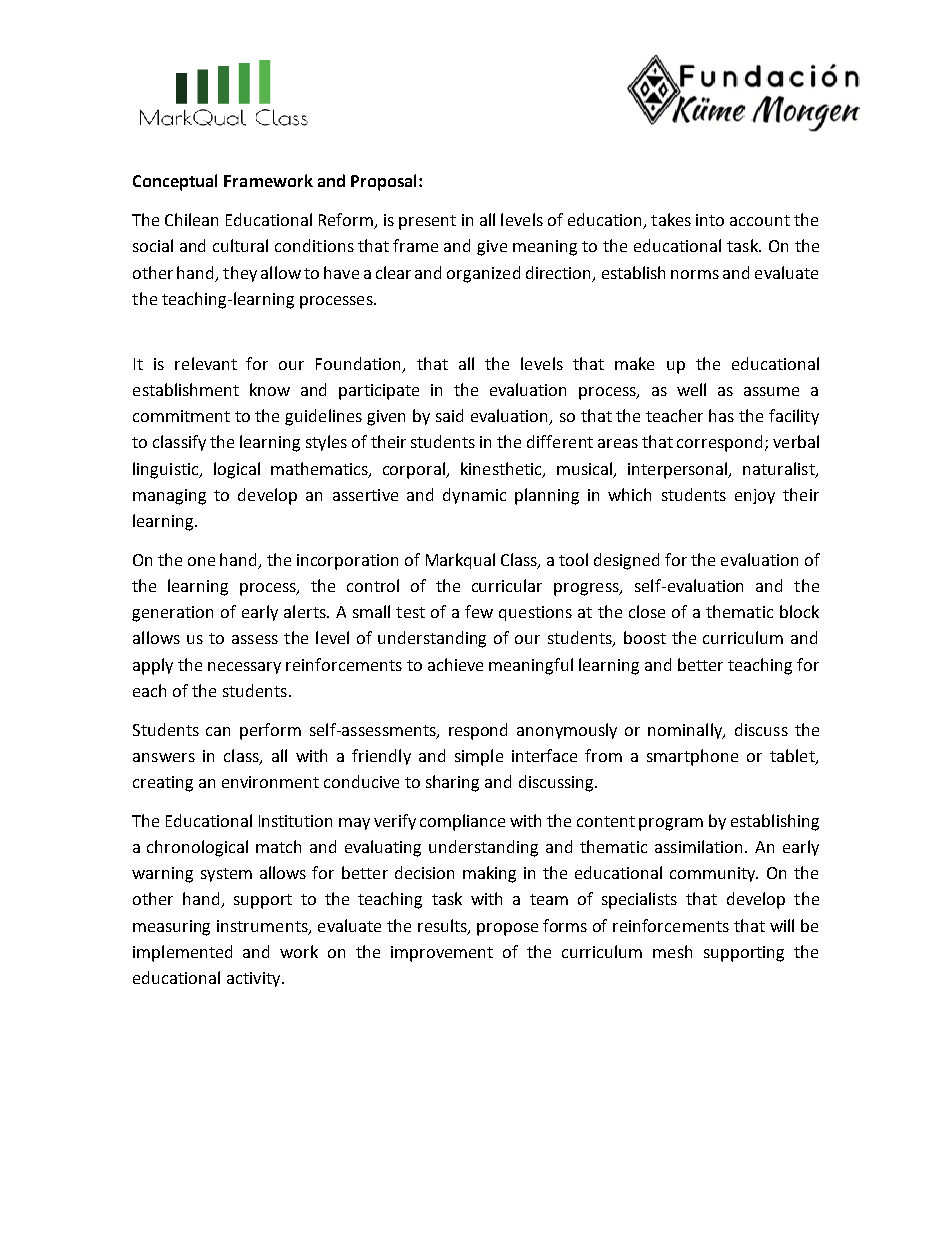  Describe the element at coordinates (691, 389) in the image. I see `well` at that location.
